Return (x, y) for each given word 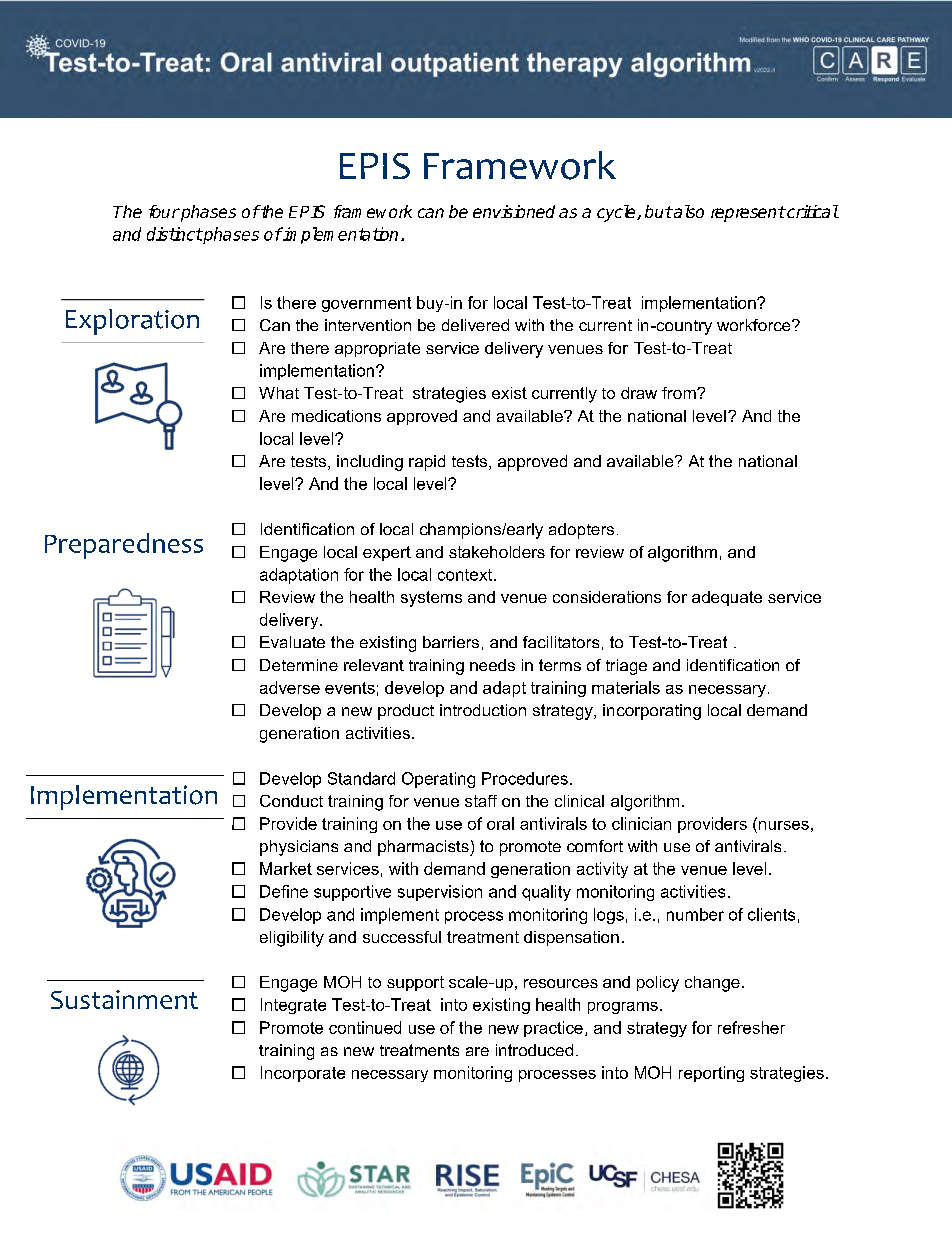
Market (286, 868)
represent (748, 214)
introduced (534, 1050)
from (680, 393)
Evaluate (292, 642)
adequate (727, 598)
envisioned (514, 211)
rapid (427, 463)
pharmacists (424, 848)
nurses (782, 824)
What (279, 393)
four (164, 211)
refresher (751, 1027)
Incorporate (303, 1074)
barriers (451, 642)
